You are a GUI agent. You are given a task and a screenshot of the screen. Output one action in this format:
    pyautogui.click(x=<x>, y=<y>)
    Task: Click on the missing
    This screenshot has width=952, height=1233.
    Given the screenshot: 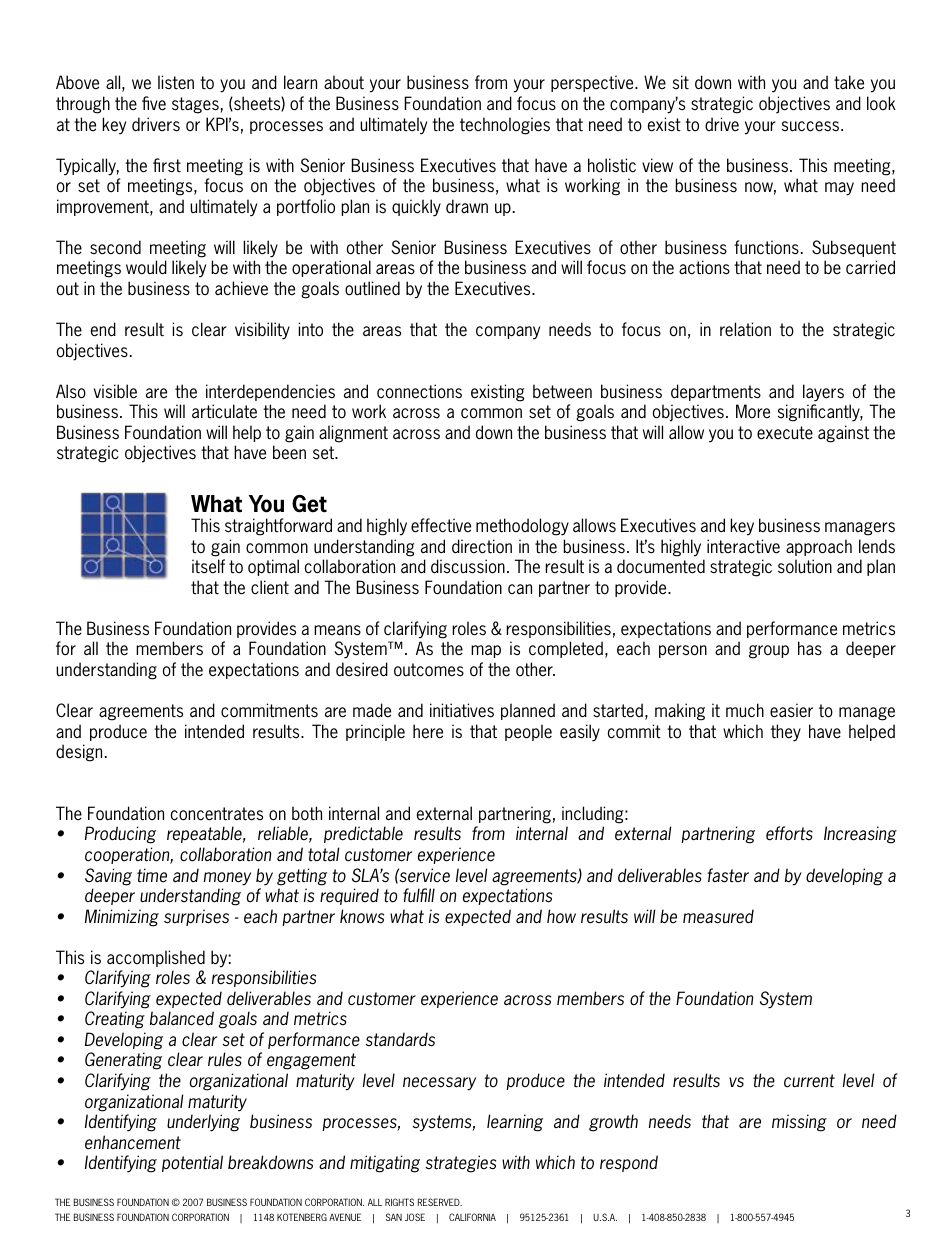 What is the action you would take?
    pyautogui.click(x=799, y=1123)
